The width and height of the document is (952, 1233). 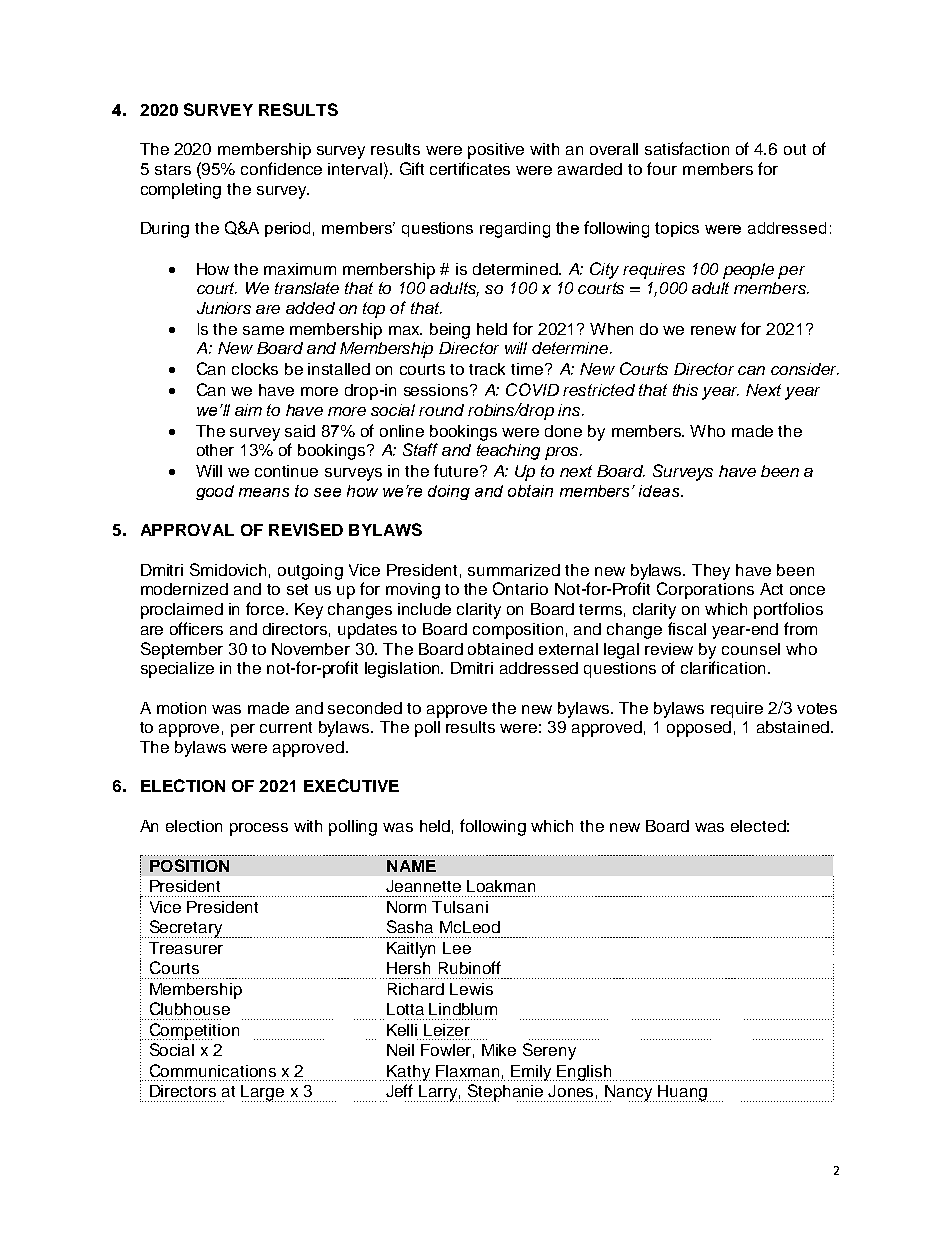 I want to click on confidence, so click(x=281, y=168).
